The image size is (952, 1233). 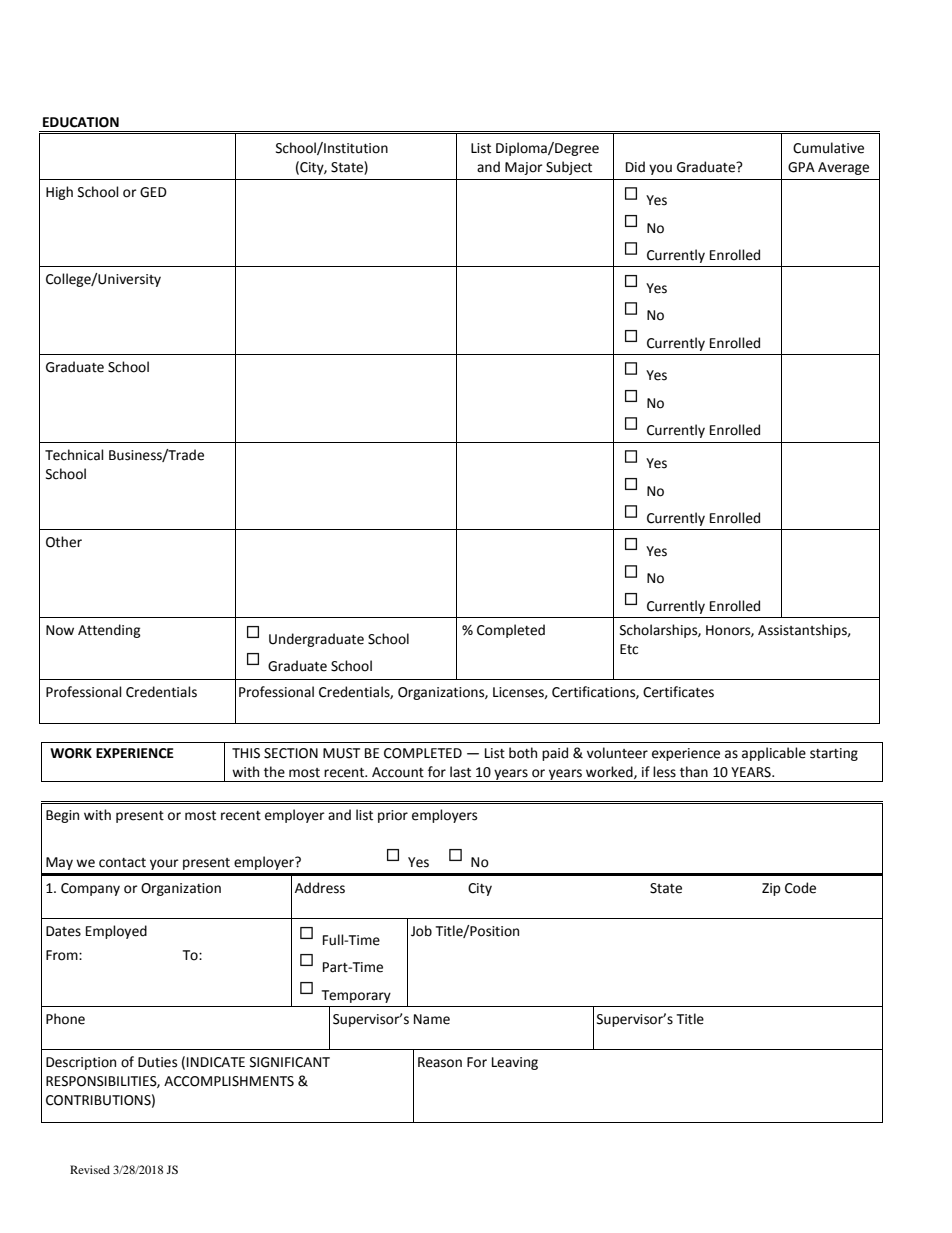 I want to click on Etc, so click(x=629, y=649).
